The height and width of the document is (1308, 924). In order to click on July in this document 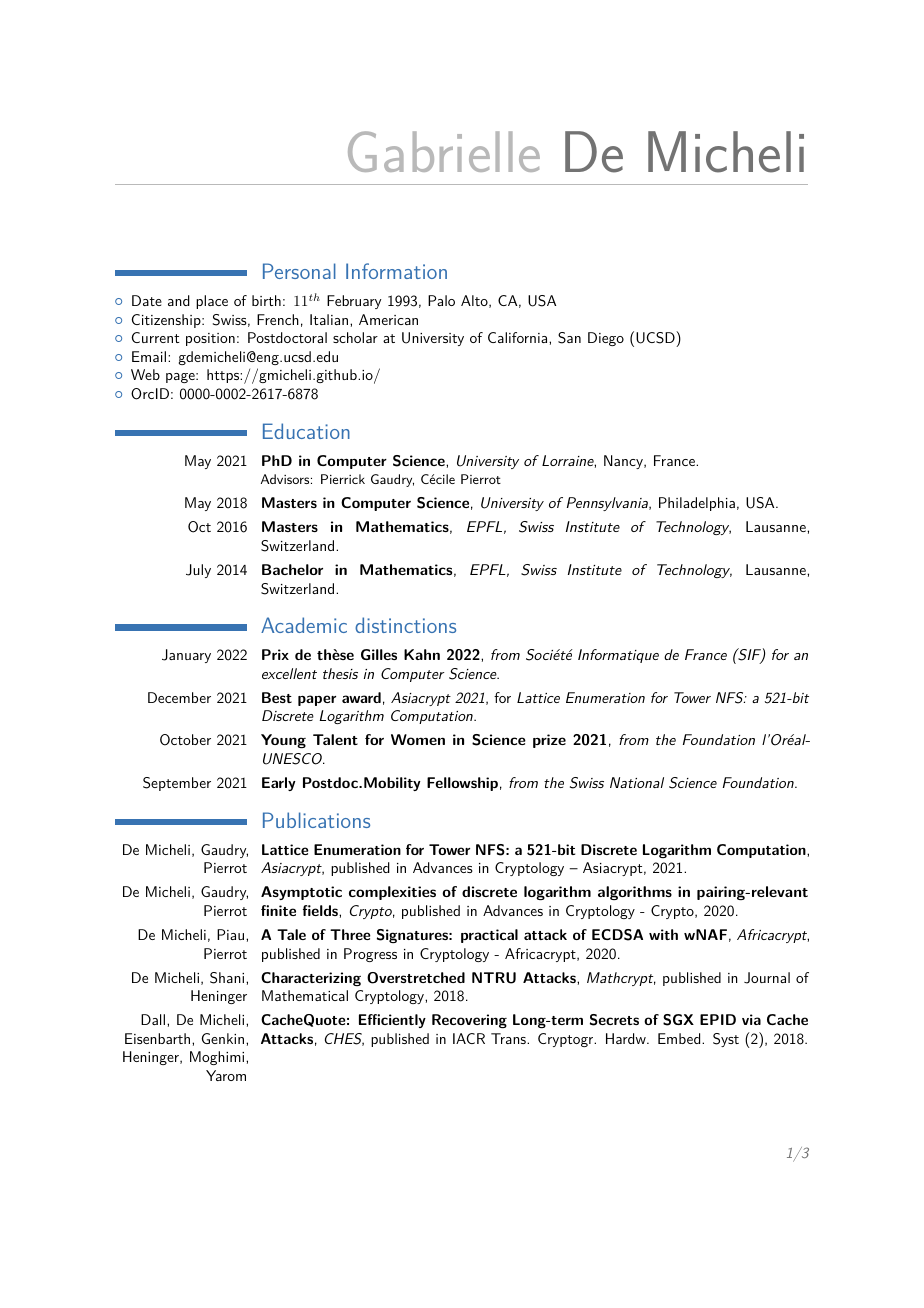, I will do `click(198, 571)`.
